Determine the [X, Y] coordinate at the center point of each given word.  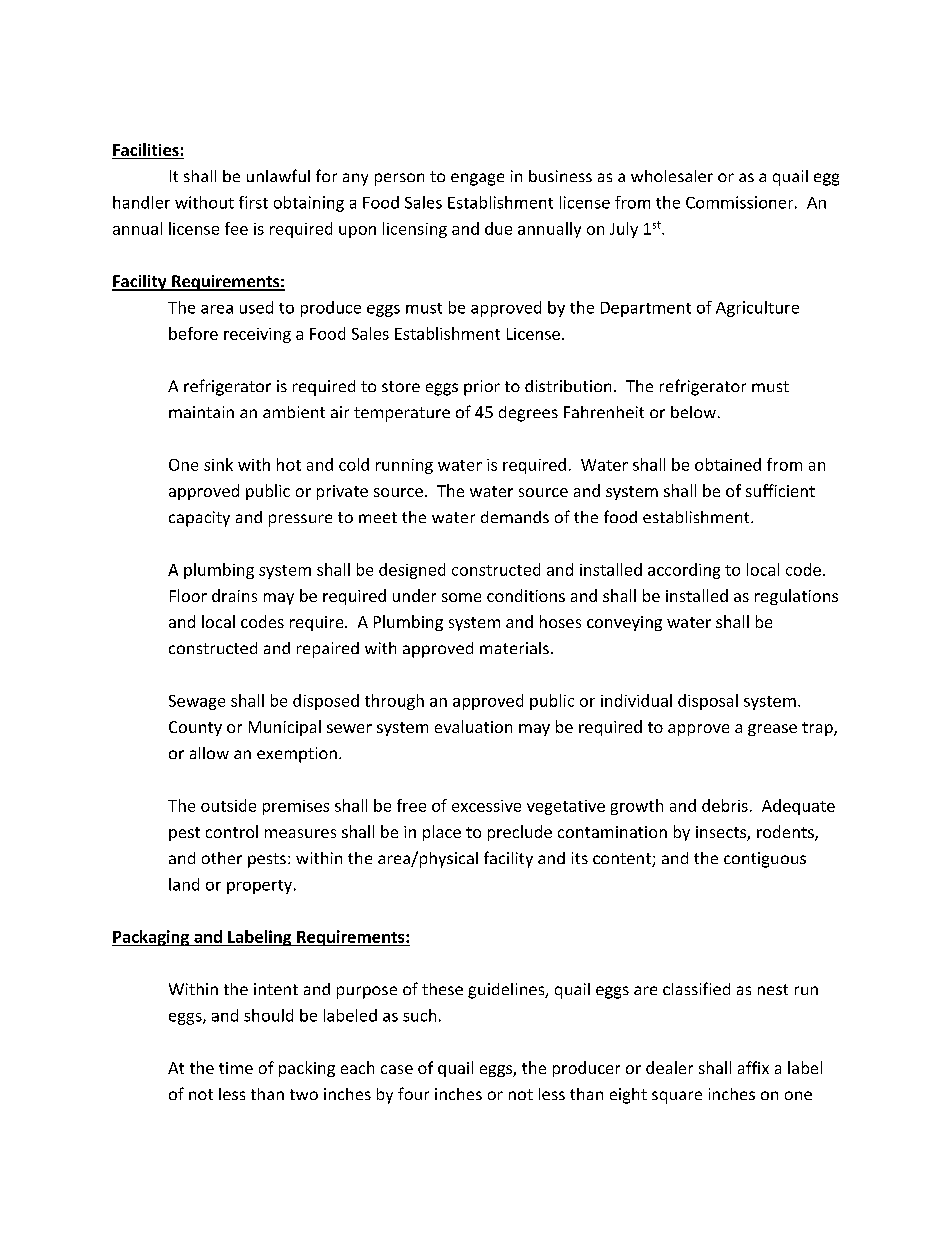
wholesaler [672, 176]
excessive [486, 806]
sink [218, 464]
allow [209, 753]
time [236, 1068]
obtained [728, 464]
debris [725, 805]
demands [515, 517]
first [253, 202]
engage [477, 179]
